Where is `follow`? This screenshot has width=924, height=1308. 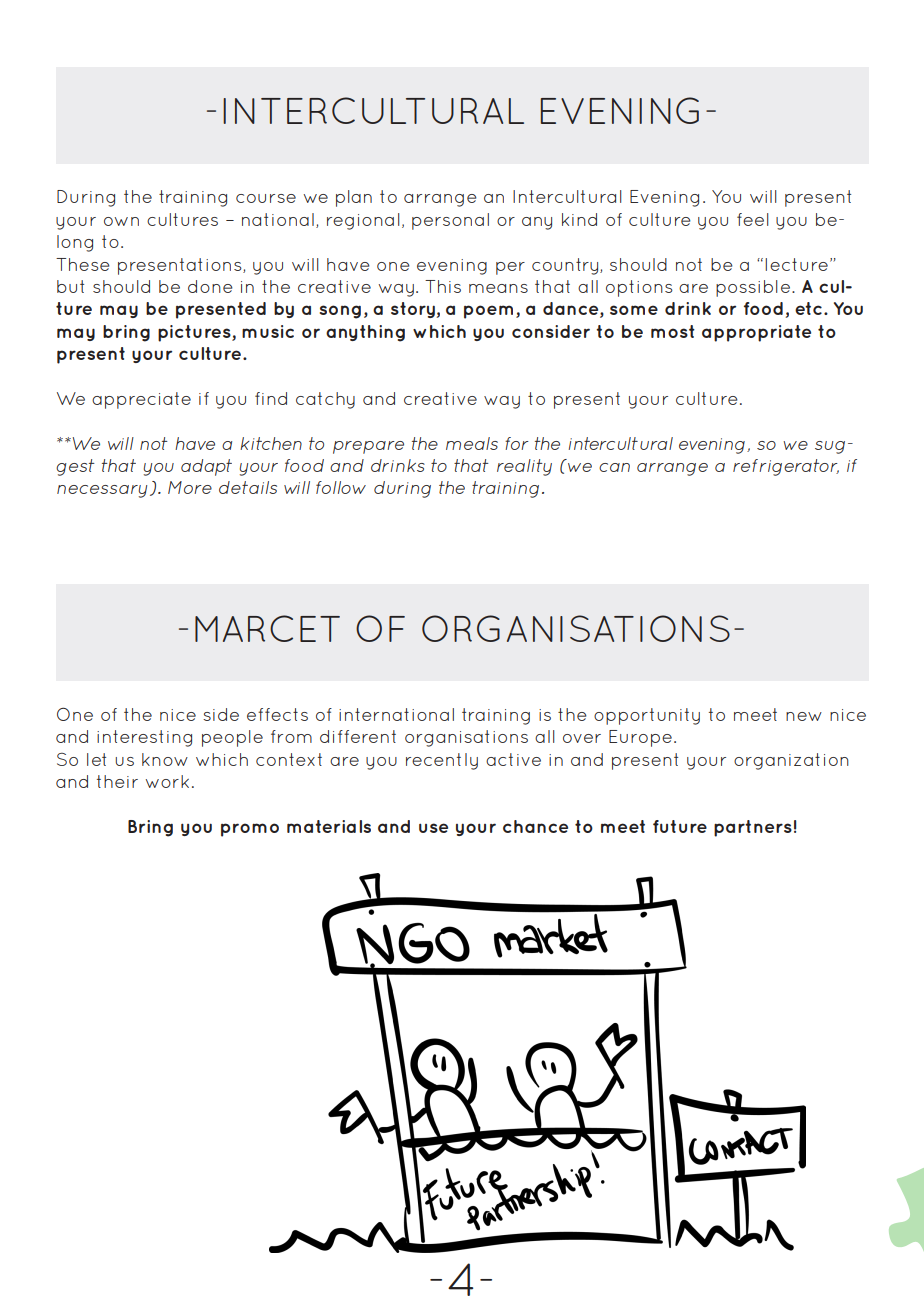 follow is located at coordinates (341, 487).
